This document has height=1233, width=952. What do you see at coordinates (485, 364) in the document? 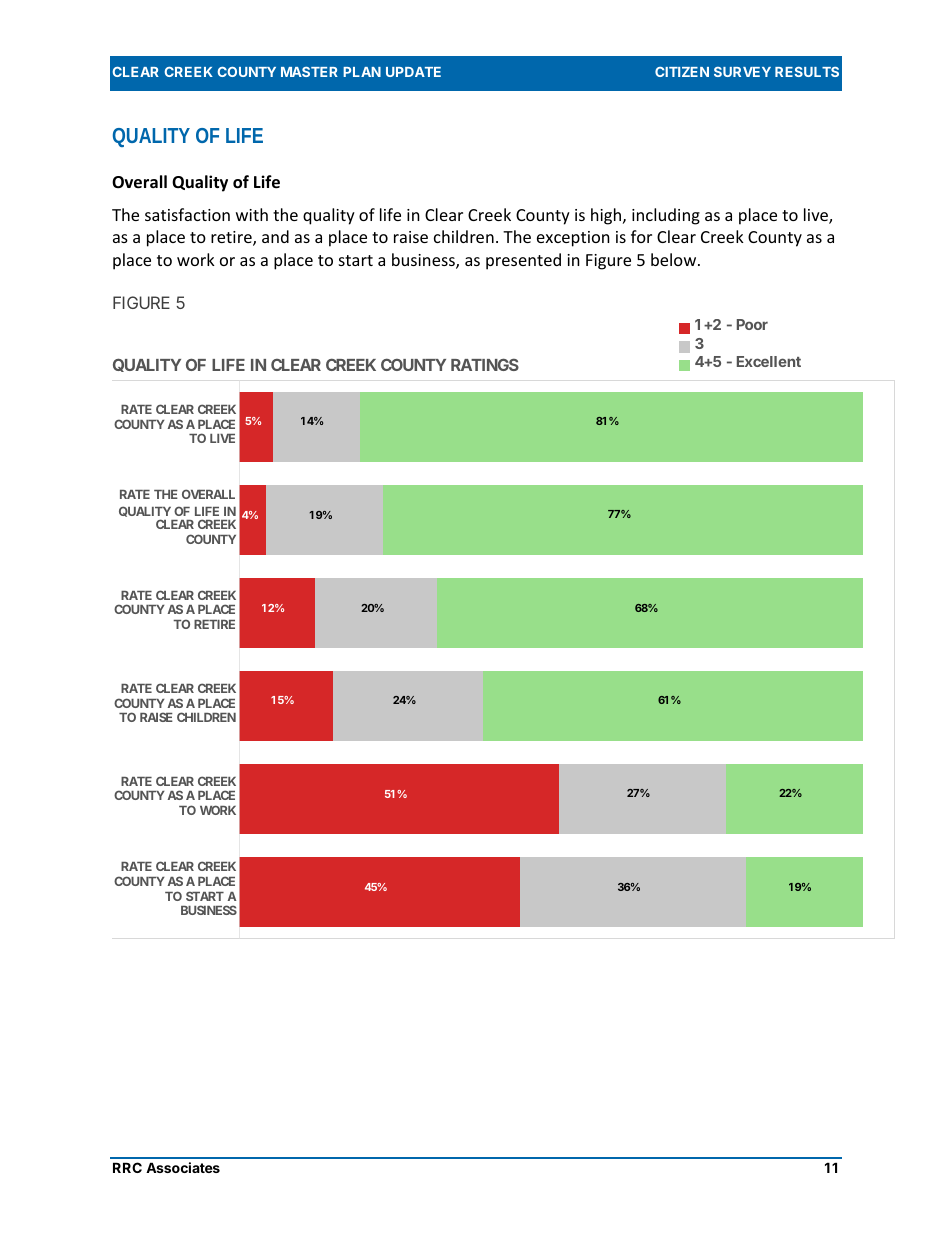
I see `RATINGS` at bounding box center [485, 364].
